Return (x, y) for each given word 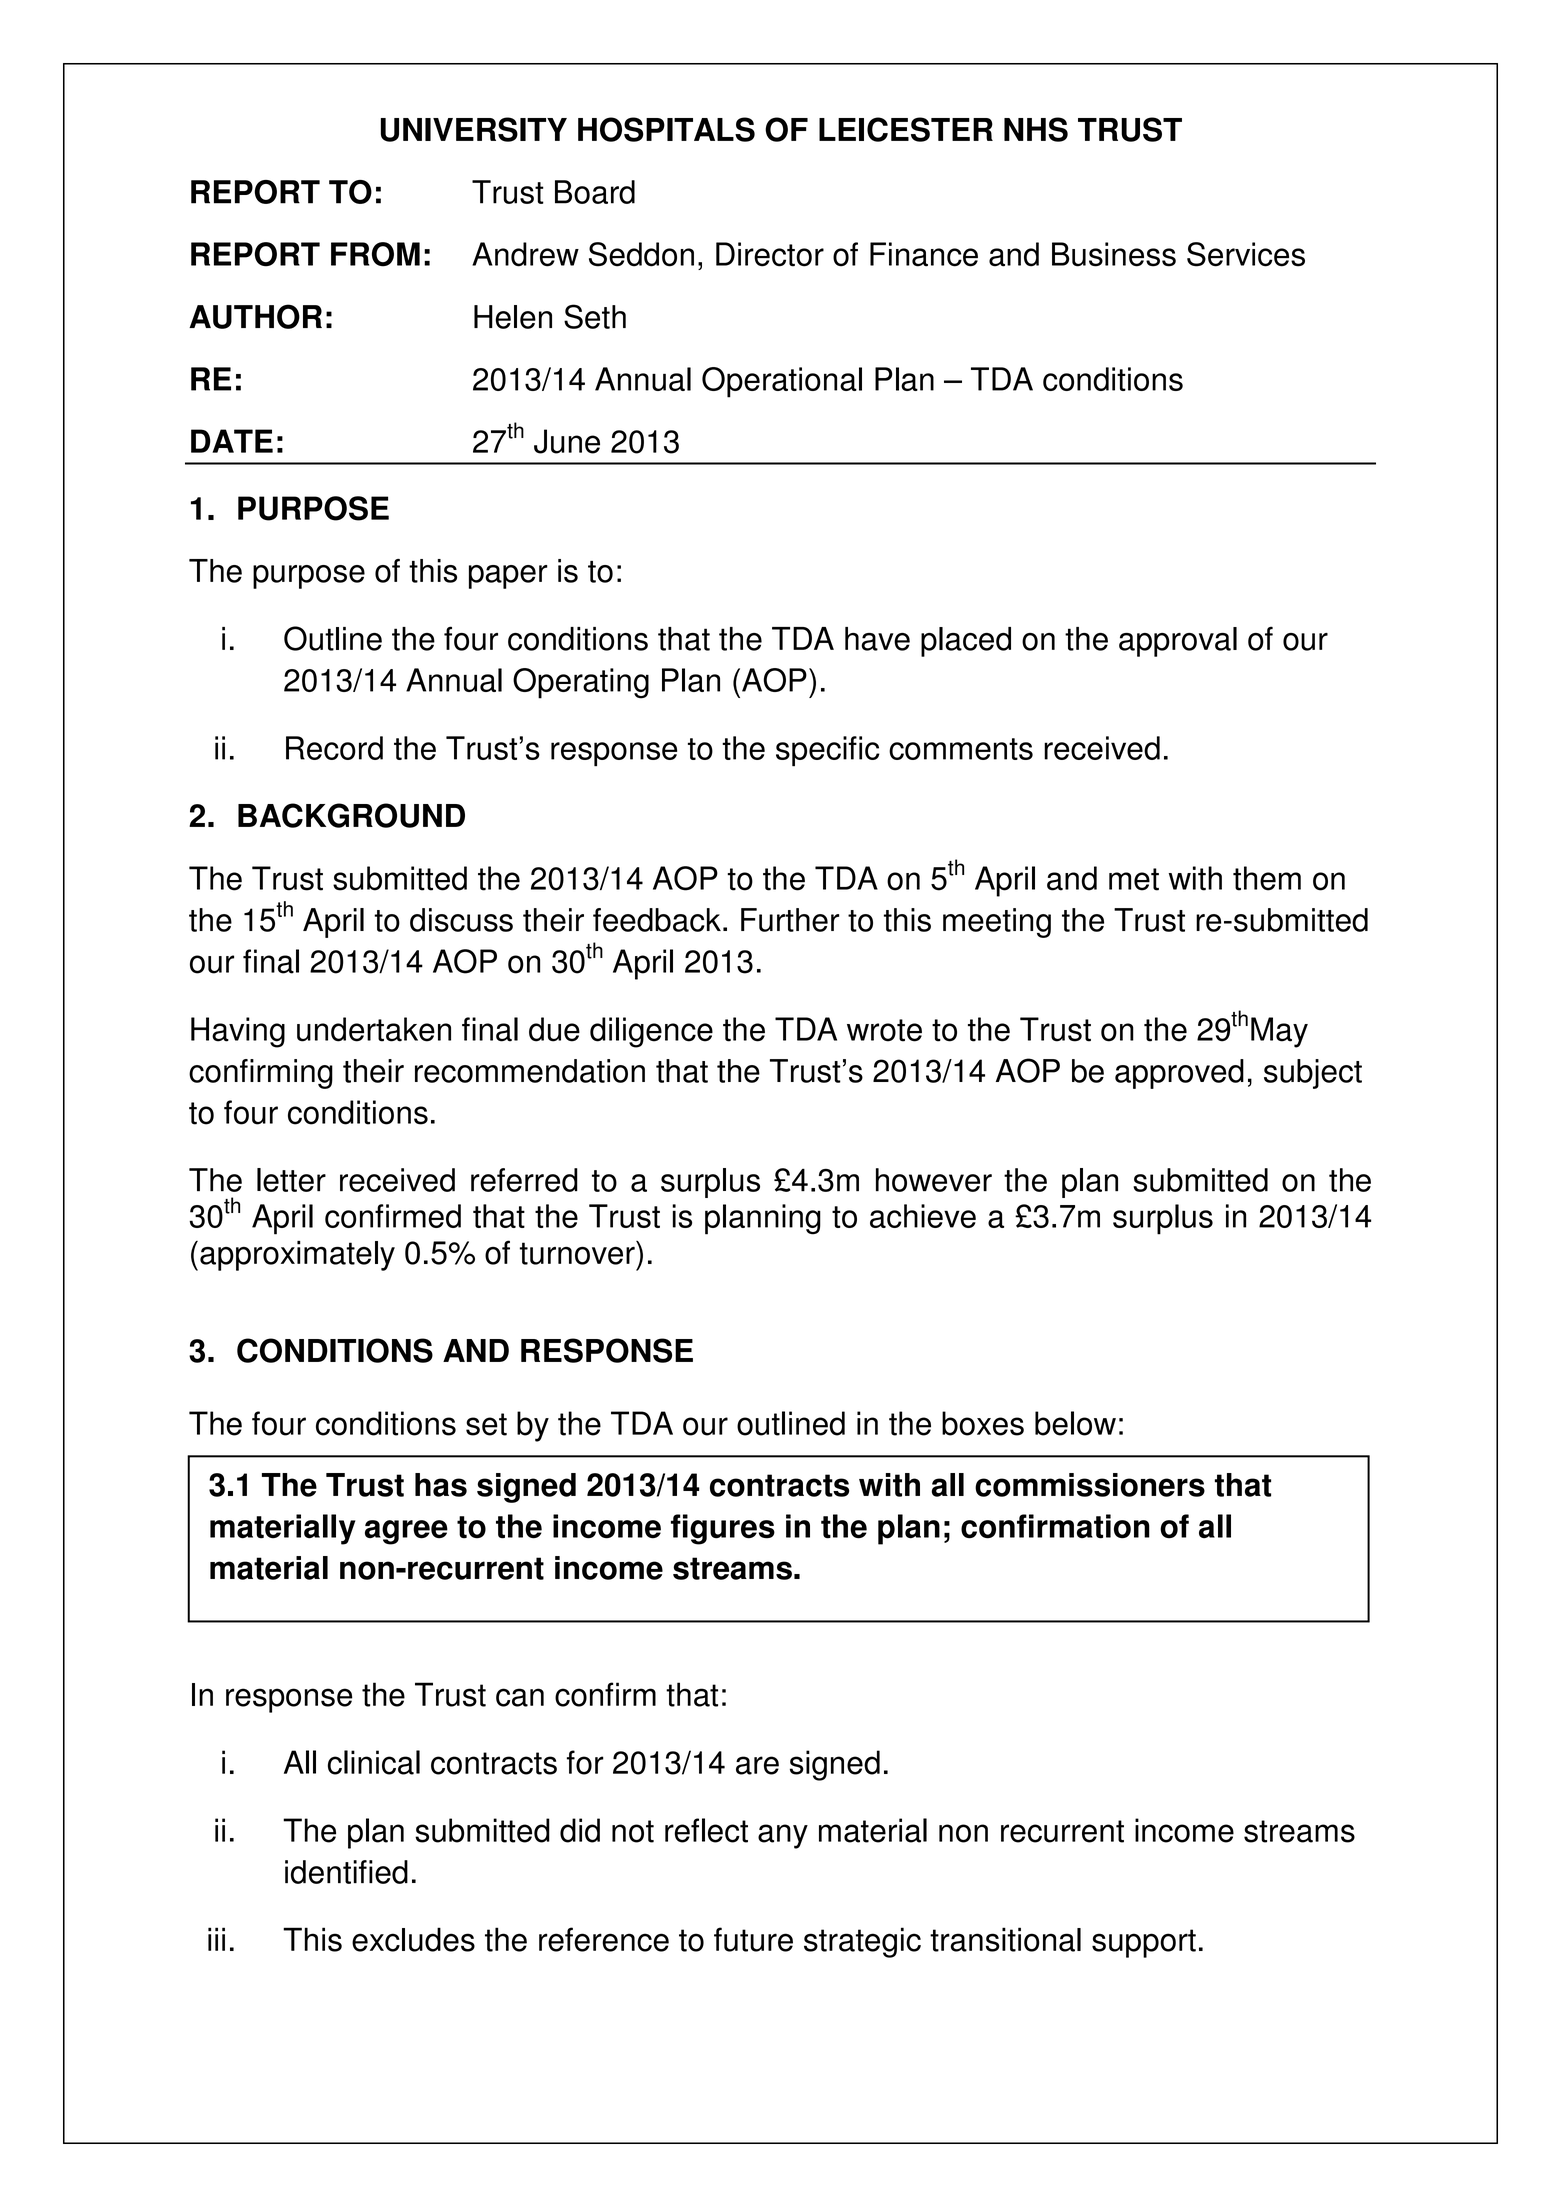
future (753, 1939)
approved (1179, 1074)
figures (723, 1529)
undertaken (374, 1029)
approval (1178, 642)
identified (346, 1872)
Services (1246, 254)
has (441, 1485)
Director (770, 254)
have (877, 639)
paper (508, 577)
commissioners (1090, 1485)
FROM (375, 254)
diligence (651, 1032)
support (1144, 1943)
